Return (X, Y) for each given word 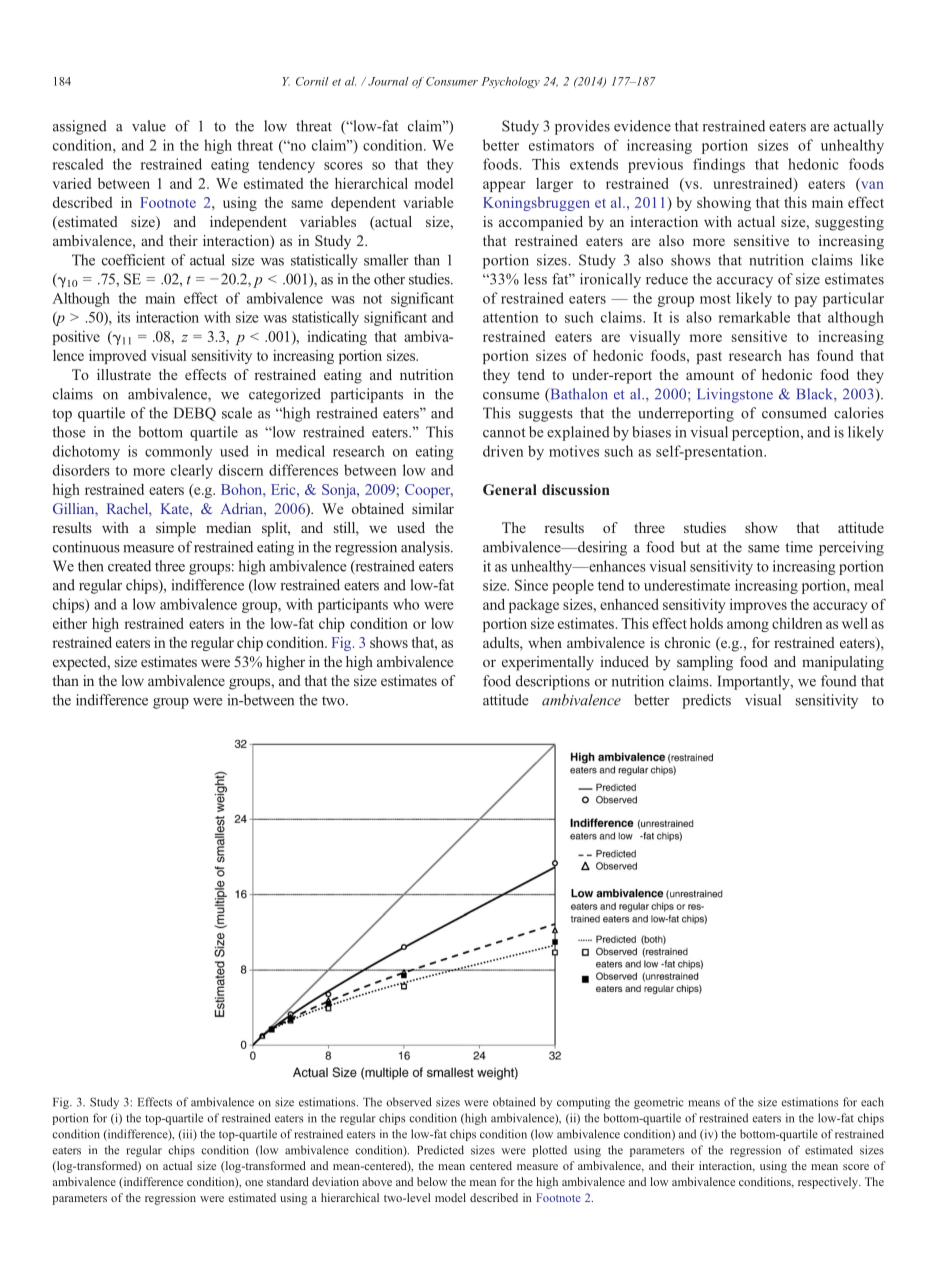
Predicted (440, 1150)
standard (288, 1181)
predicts (706, 701)
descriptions (553, 682)
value (149, 126)
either (70, 623)
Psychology (510, 82)
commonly (179, 452)
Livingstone (735, 395)
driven (503, 451)
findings (719, 165)
